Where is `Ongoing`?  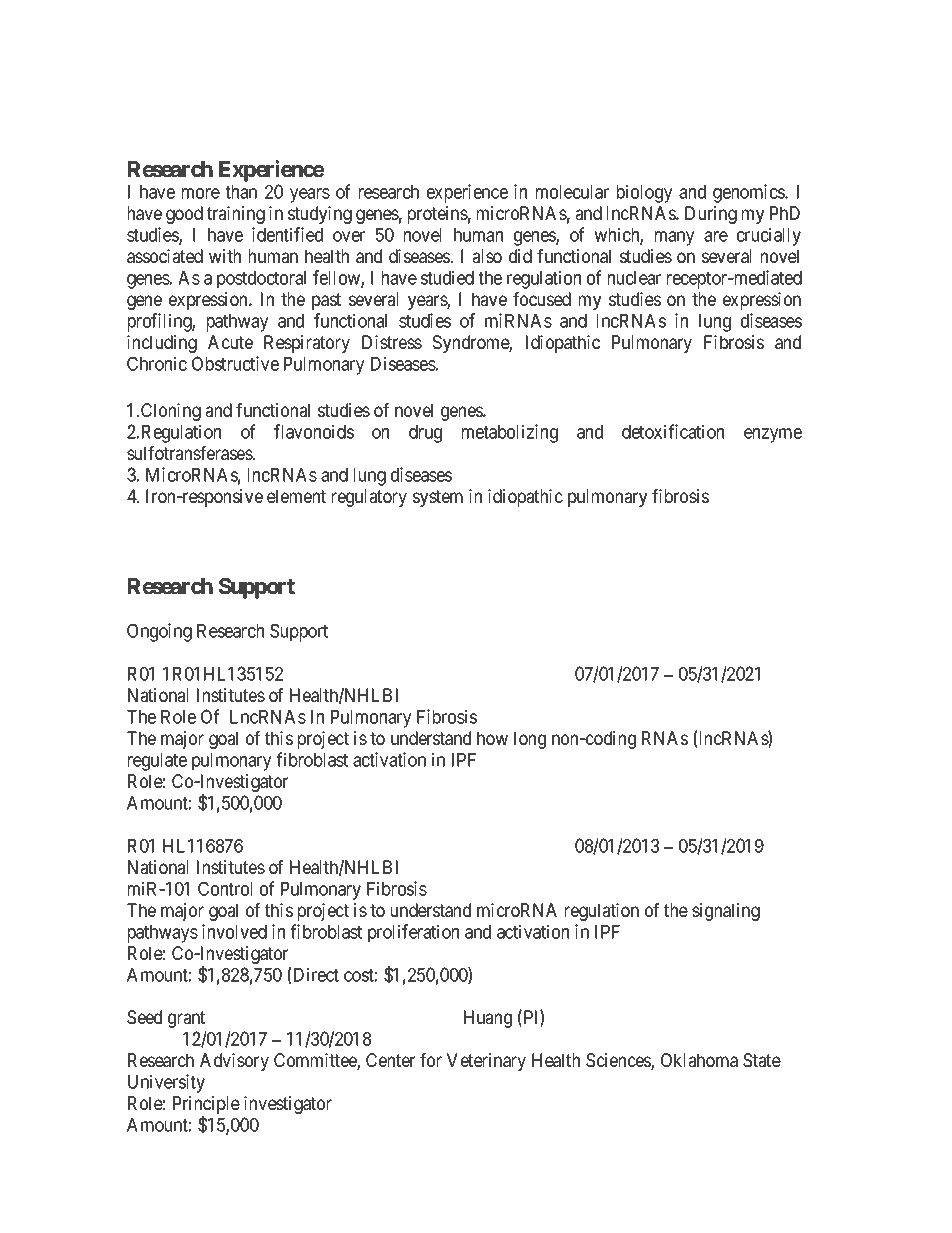 Ongoing is located at coordinates (159, 632).
